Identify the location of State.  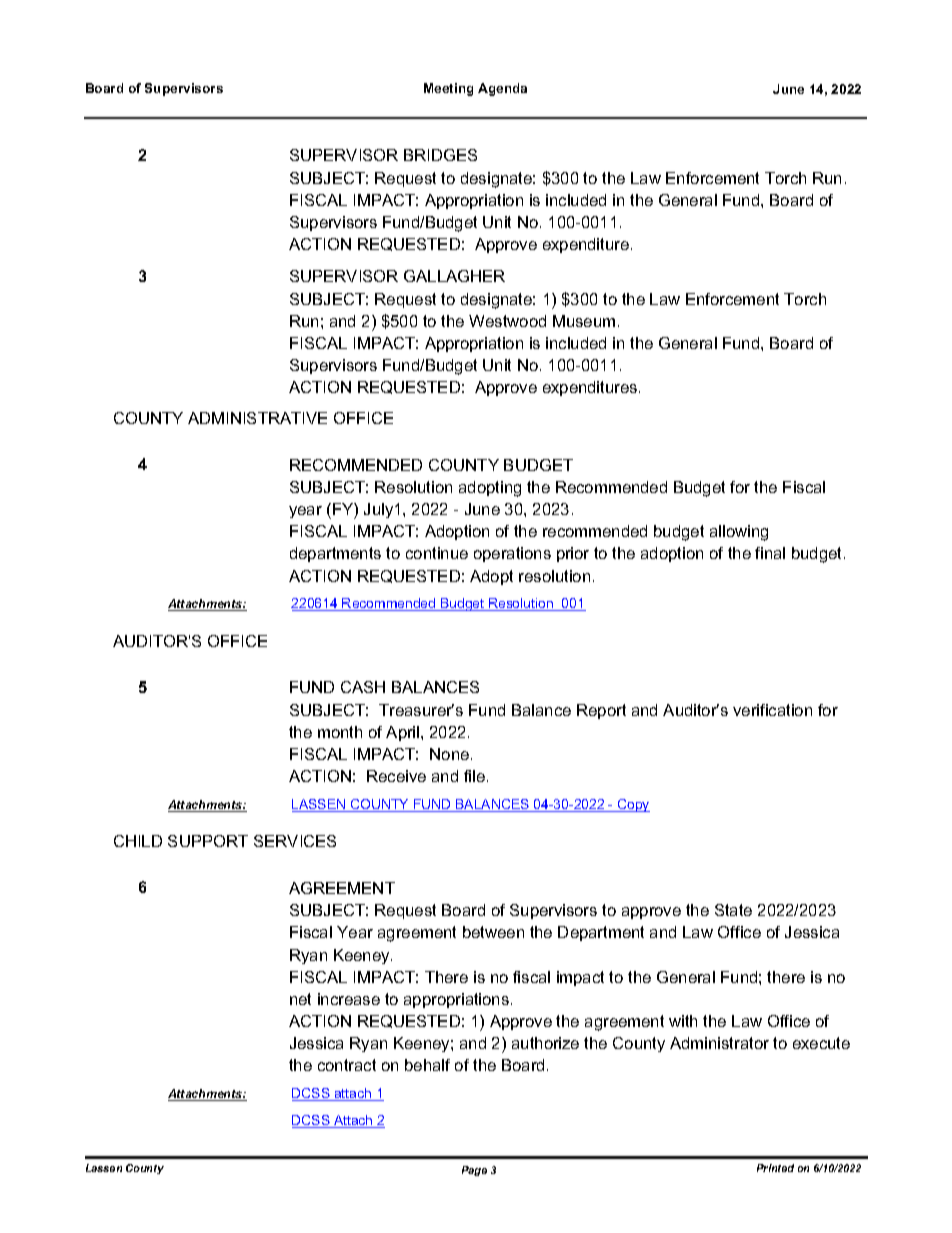
(733, 910).
